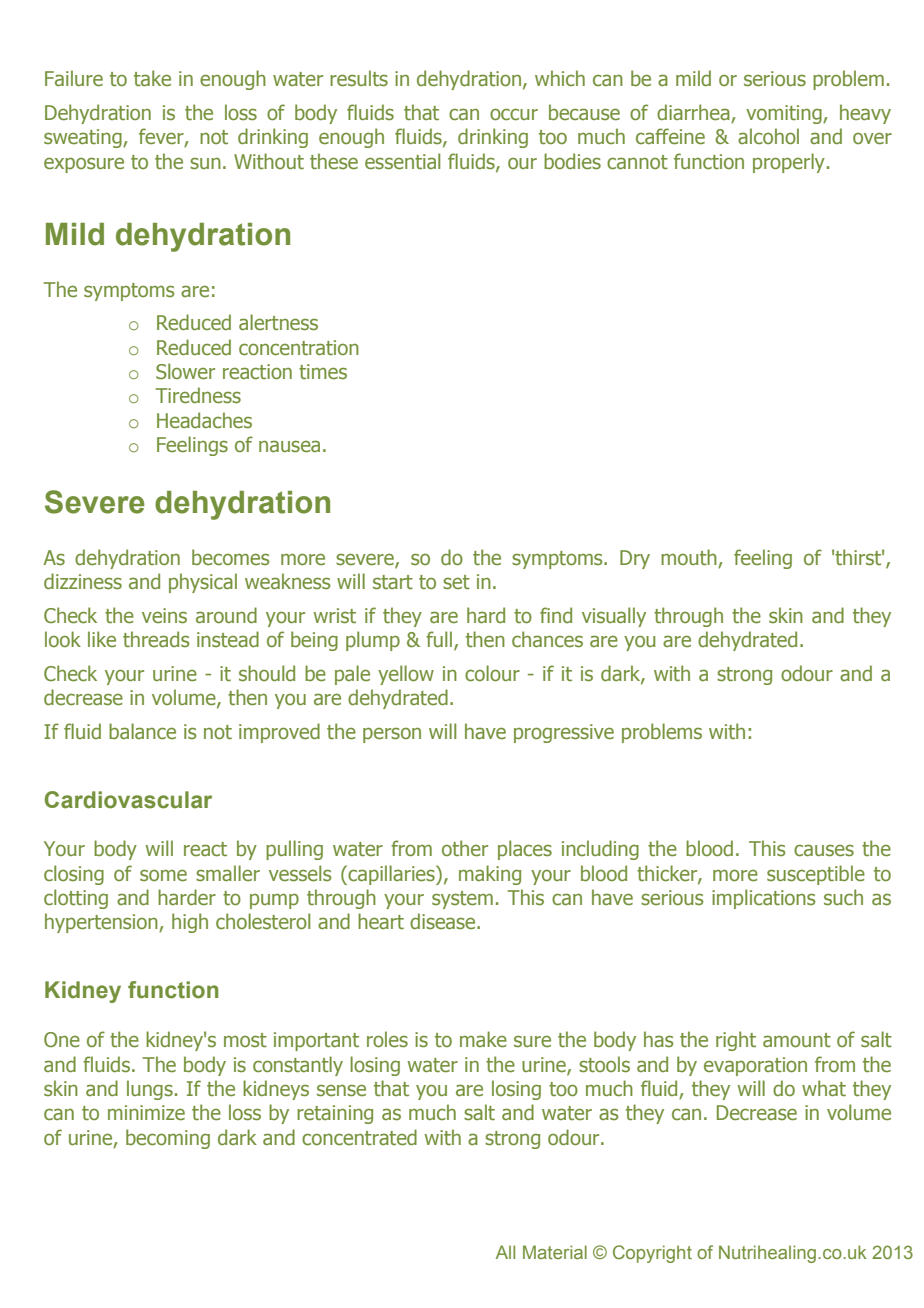  Describe the element at coordinates (185, 371) in the screenshot. I see `Slower` at that location.
